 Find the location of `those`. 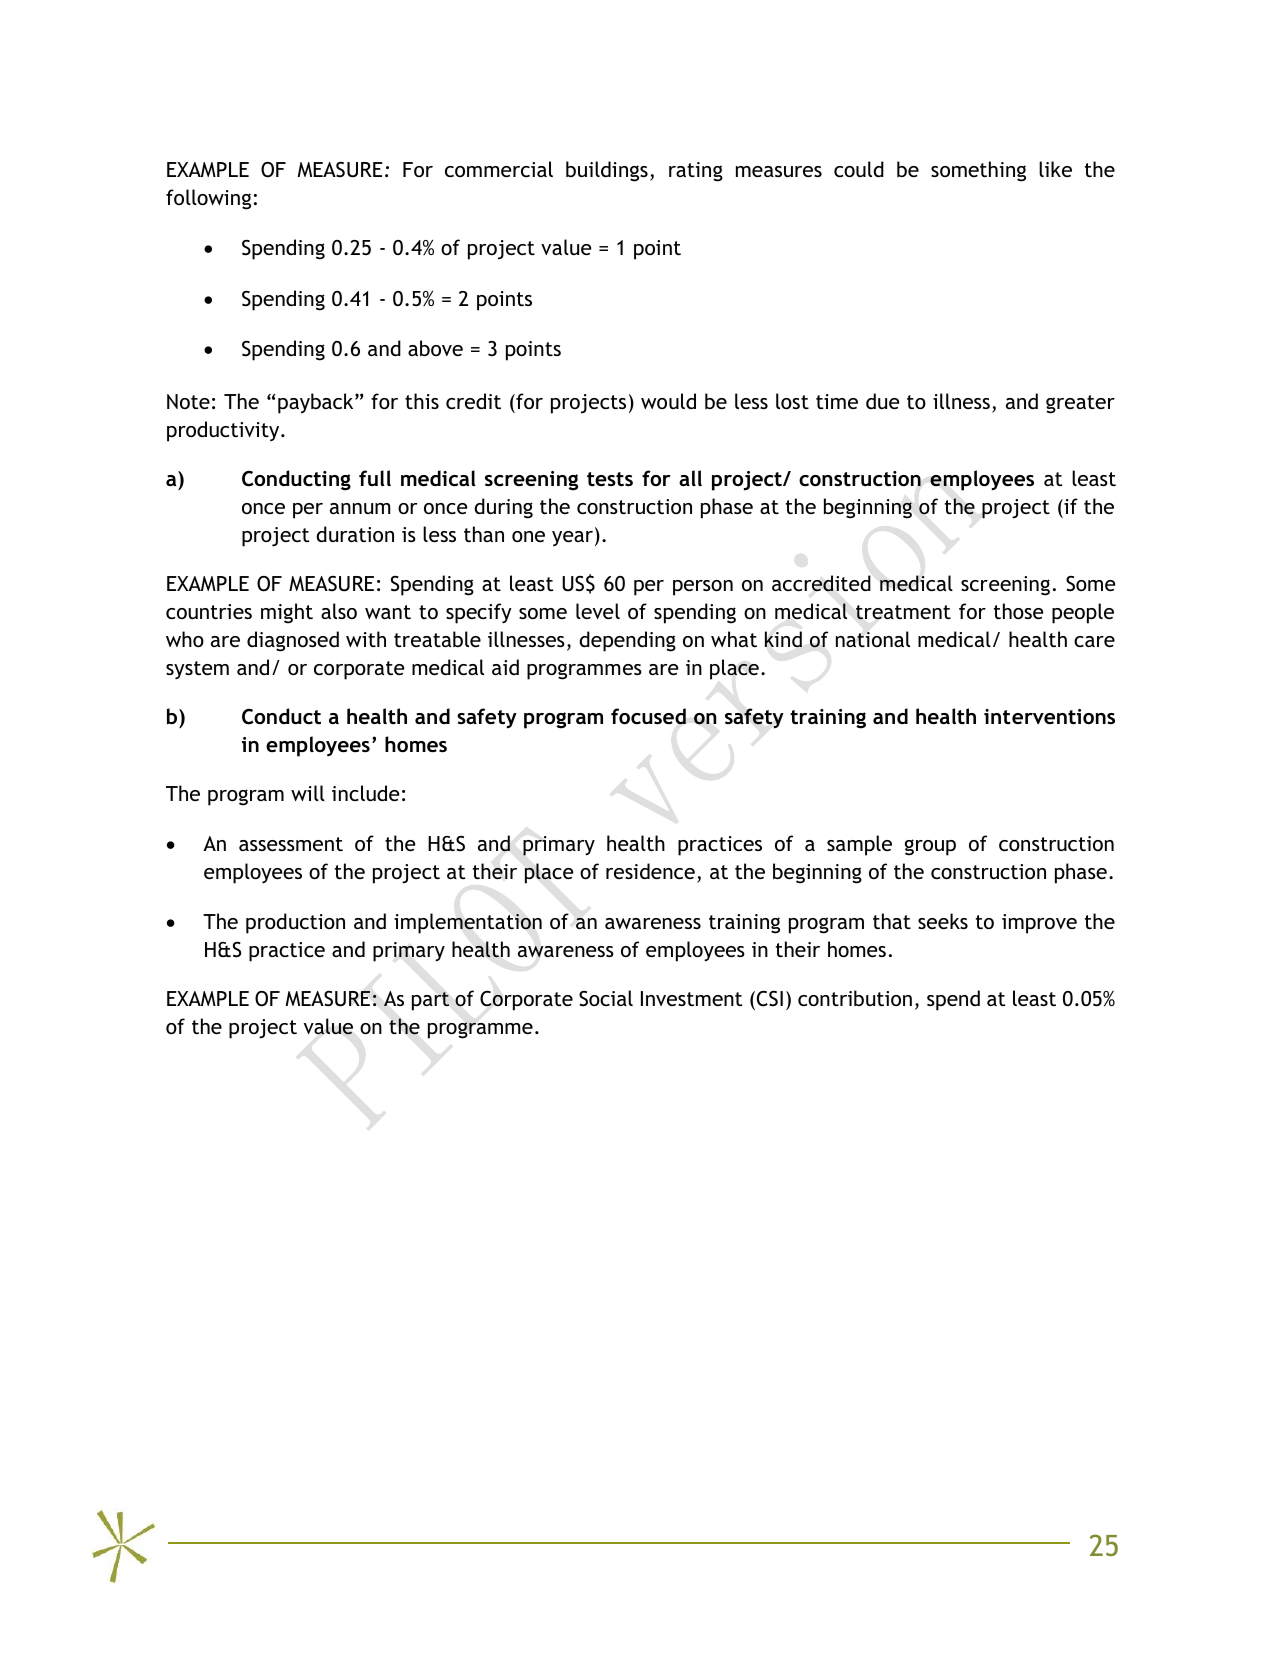

those is located at coordinates (1019, 611).
